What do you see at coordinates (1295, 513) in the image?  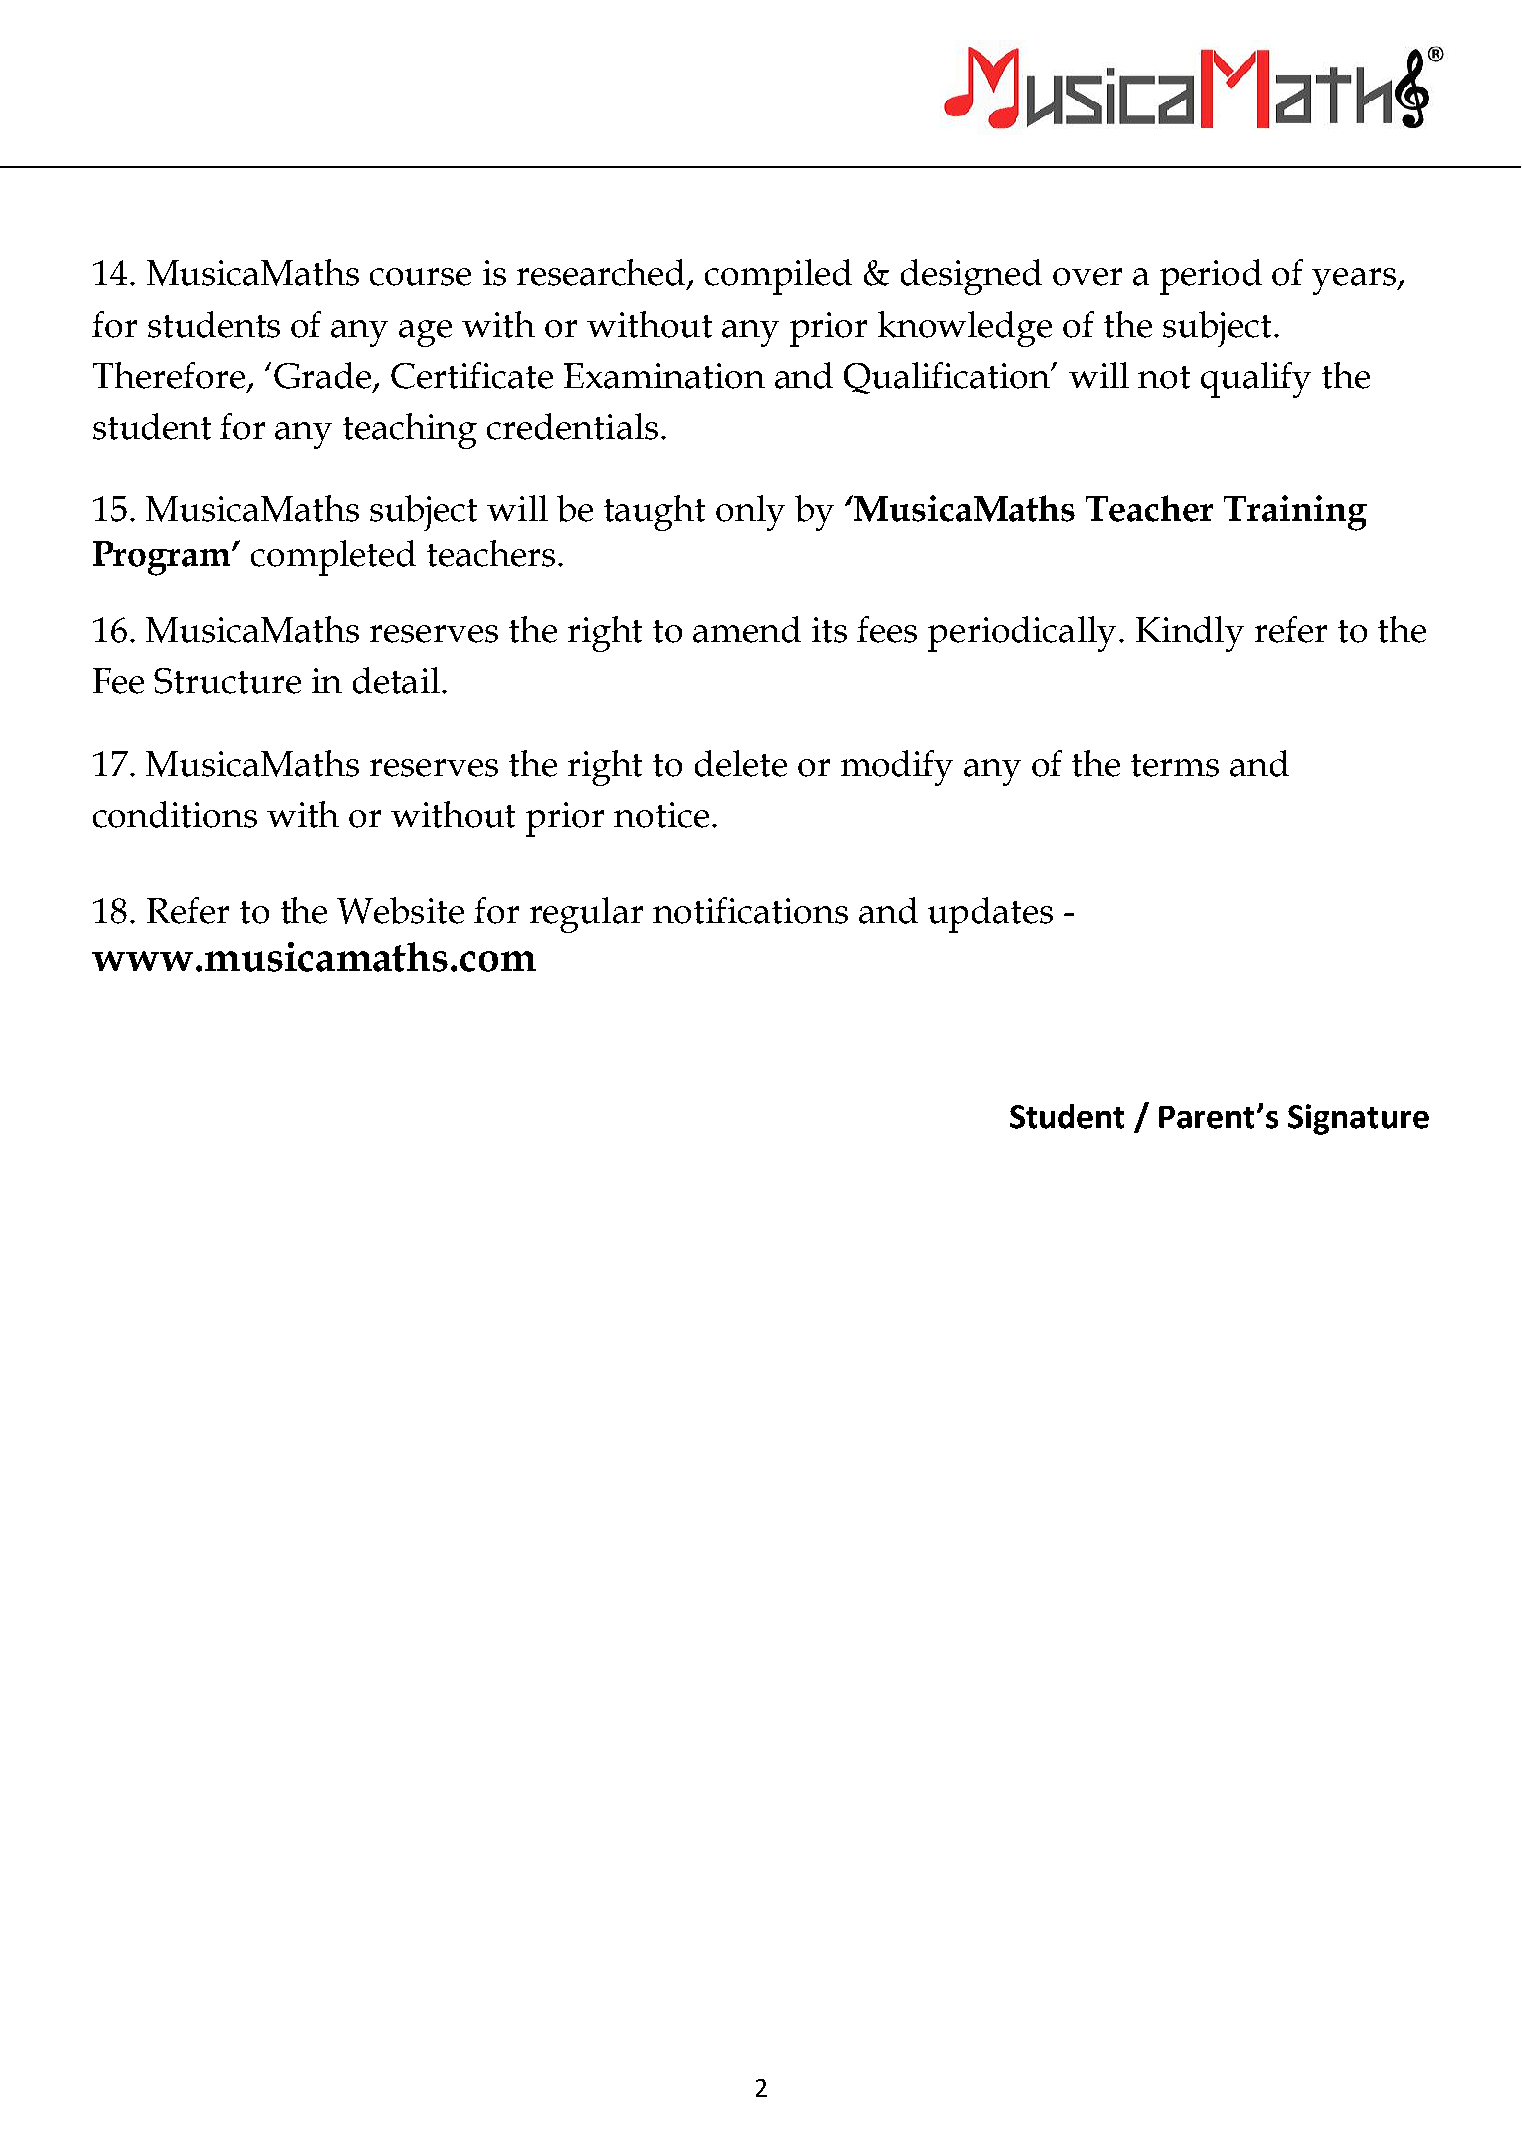 I see `Training` at bounding box center [1295, 513].
